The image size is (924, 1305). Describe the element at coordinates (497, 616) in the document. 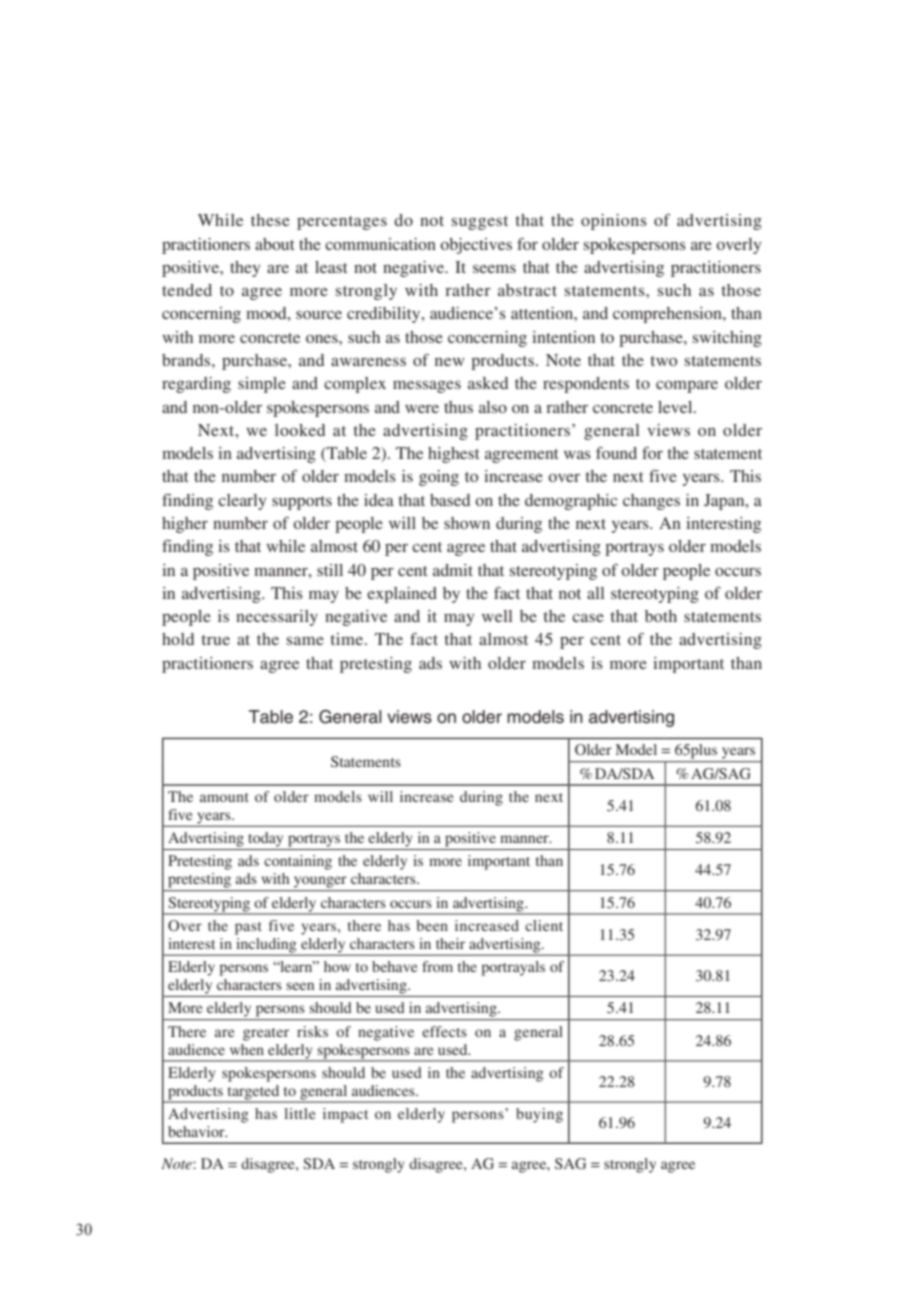

I see `well` at that location.
